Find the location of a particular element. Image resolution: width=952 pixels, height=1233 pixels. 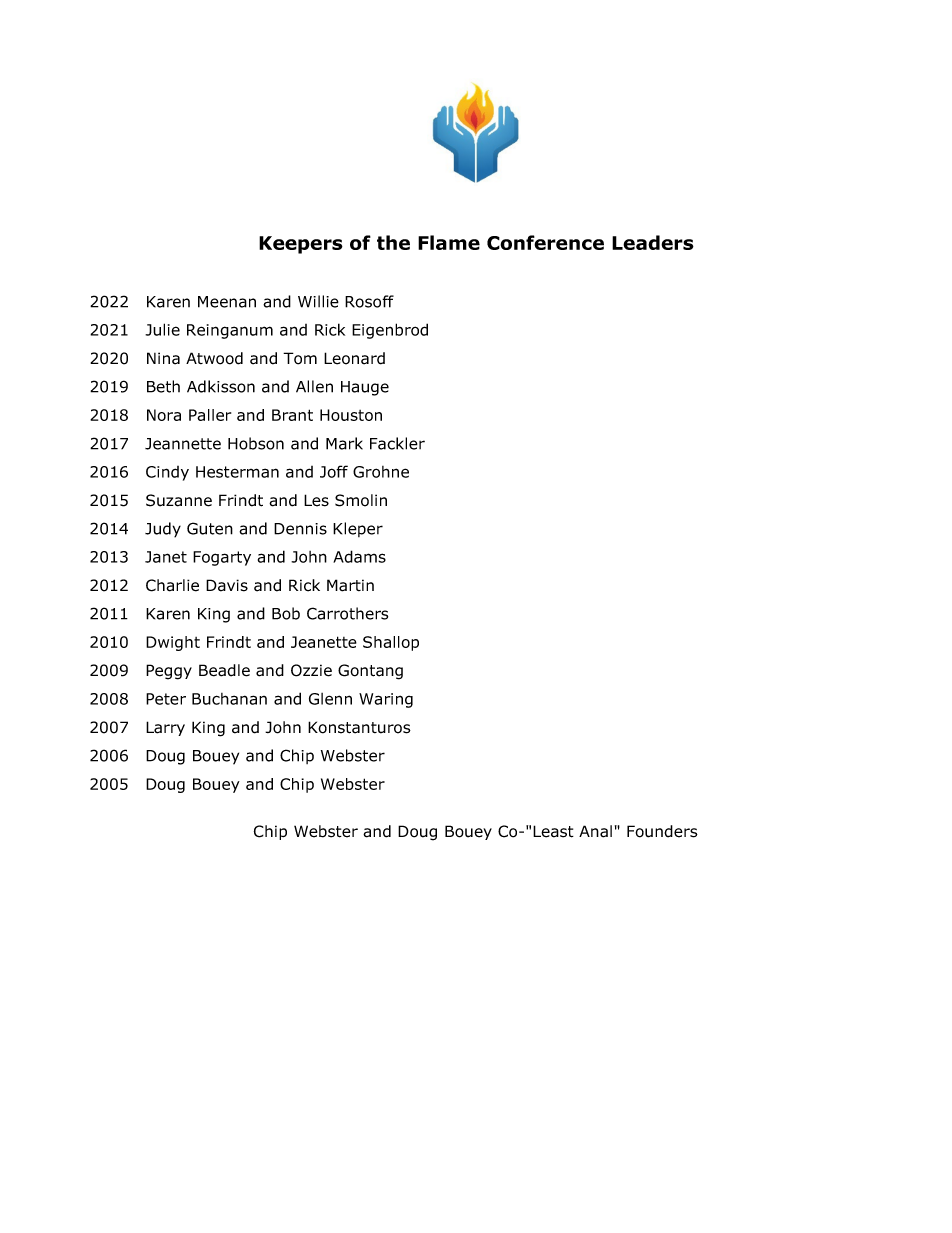

Larry is located at coordinates (165, 728).
